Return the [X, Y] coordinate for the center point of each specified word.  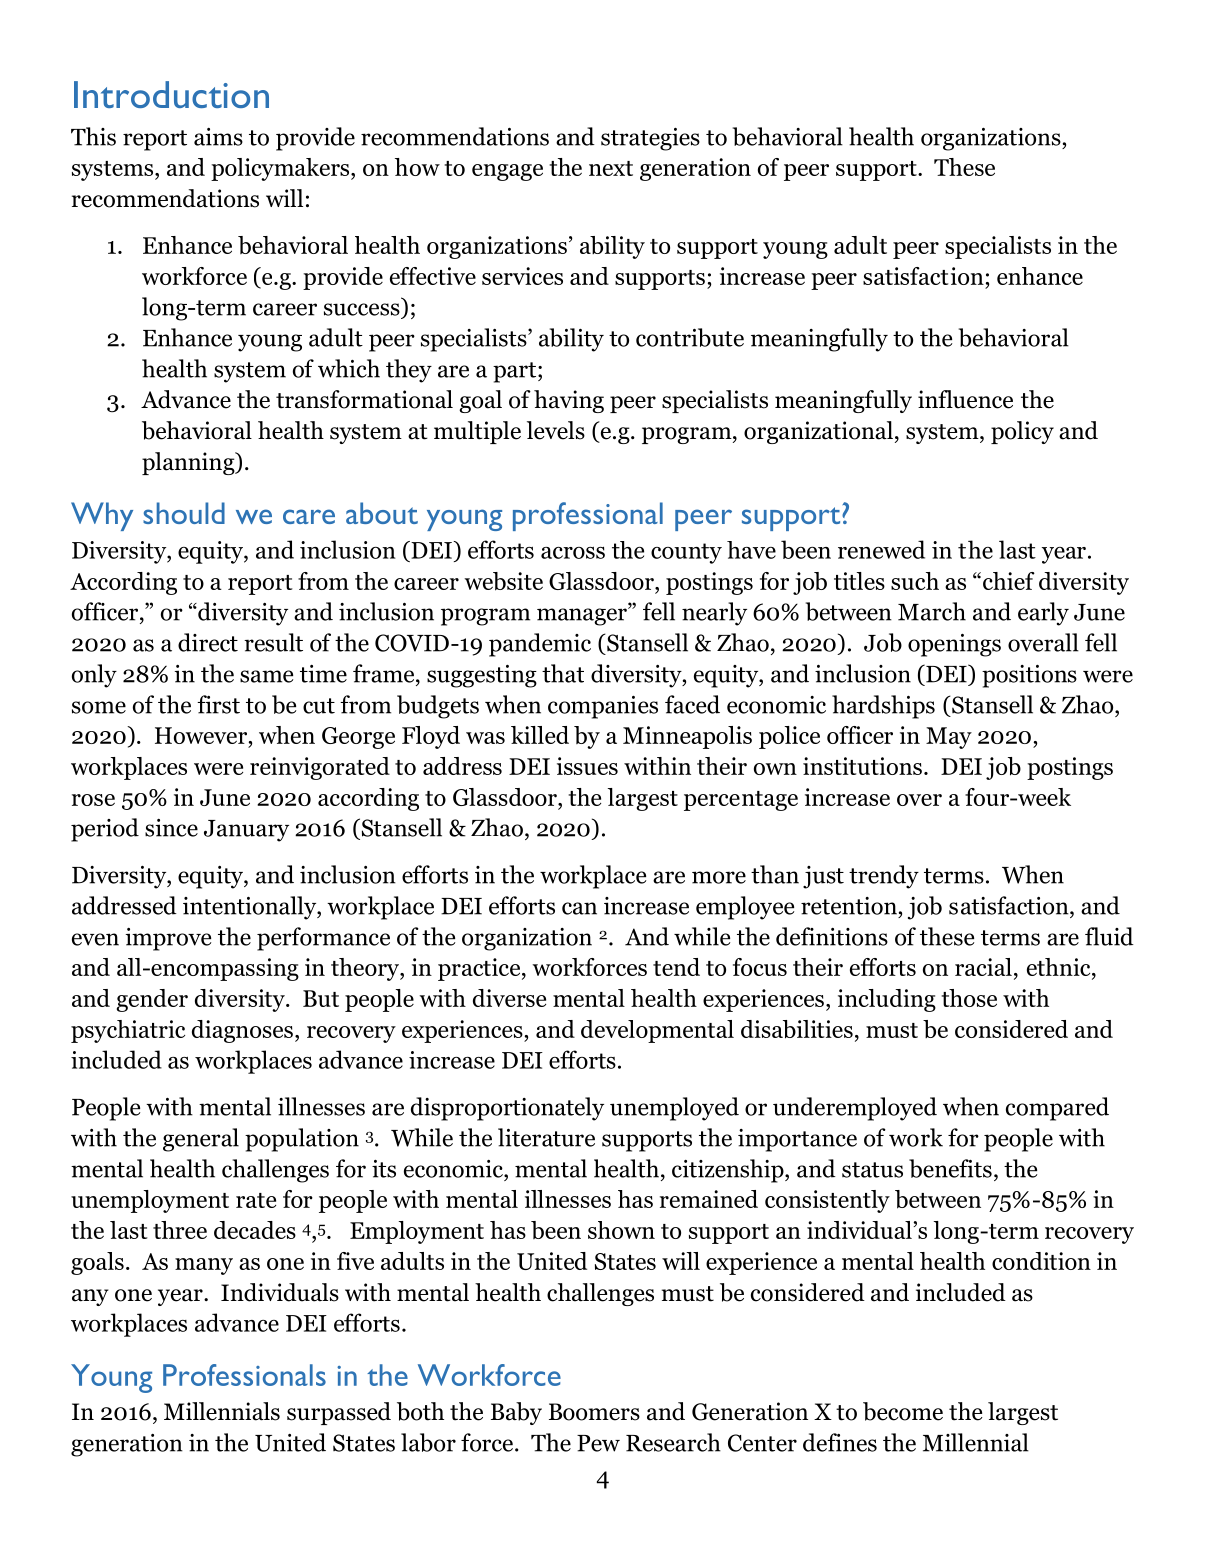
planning [189, 463]
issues [587, 766]
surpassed [339, 1413]
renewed [881, 549]
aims [218, 137]
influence [965, 399]
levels [556, 430]
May [949, 738]
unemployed [674, 1109]
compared [1057, 1109]
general [201, 1140]
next [611, 168]
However [201, 735]
